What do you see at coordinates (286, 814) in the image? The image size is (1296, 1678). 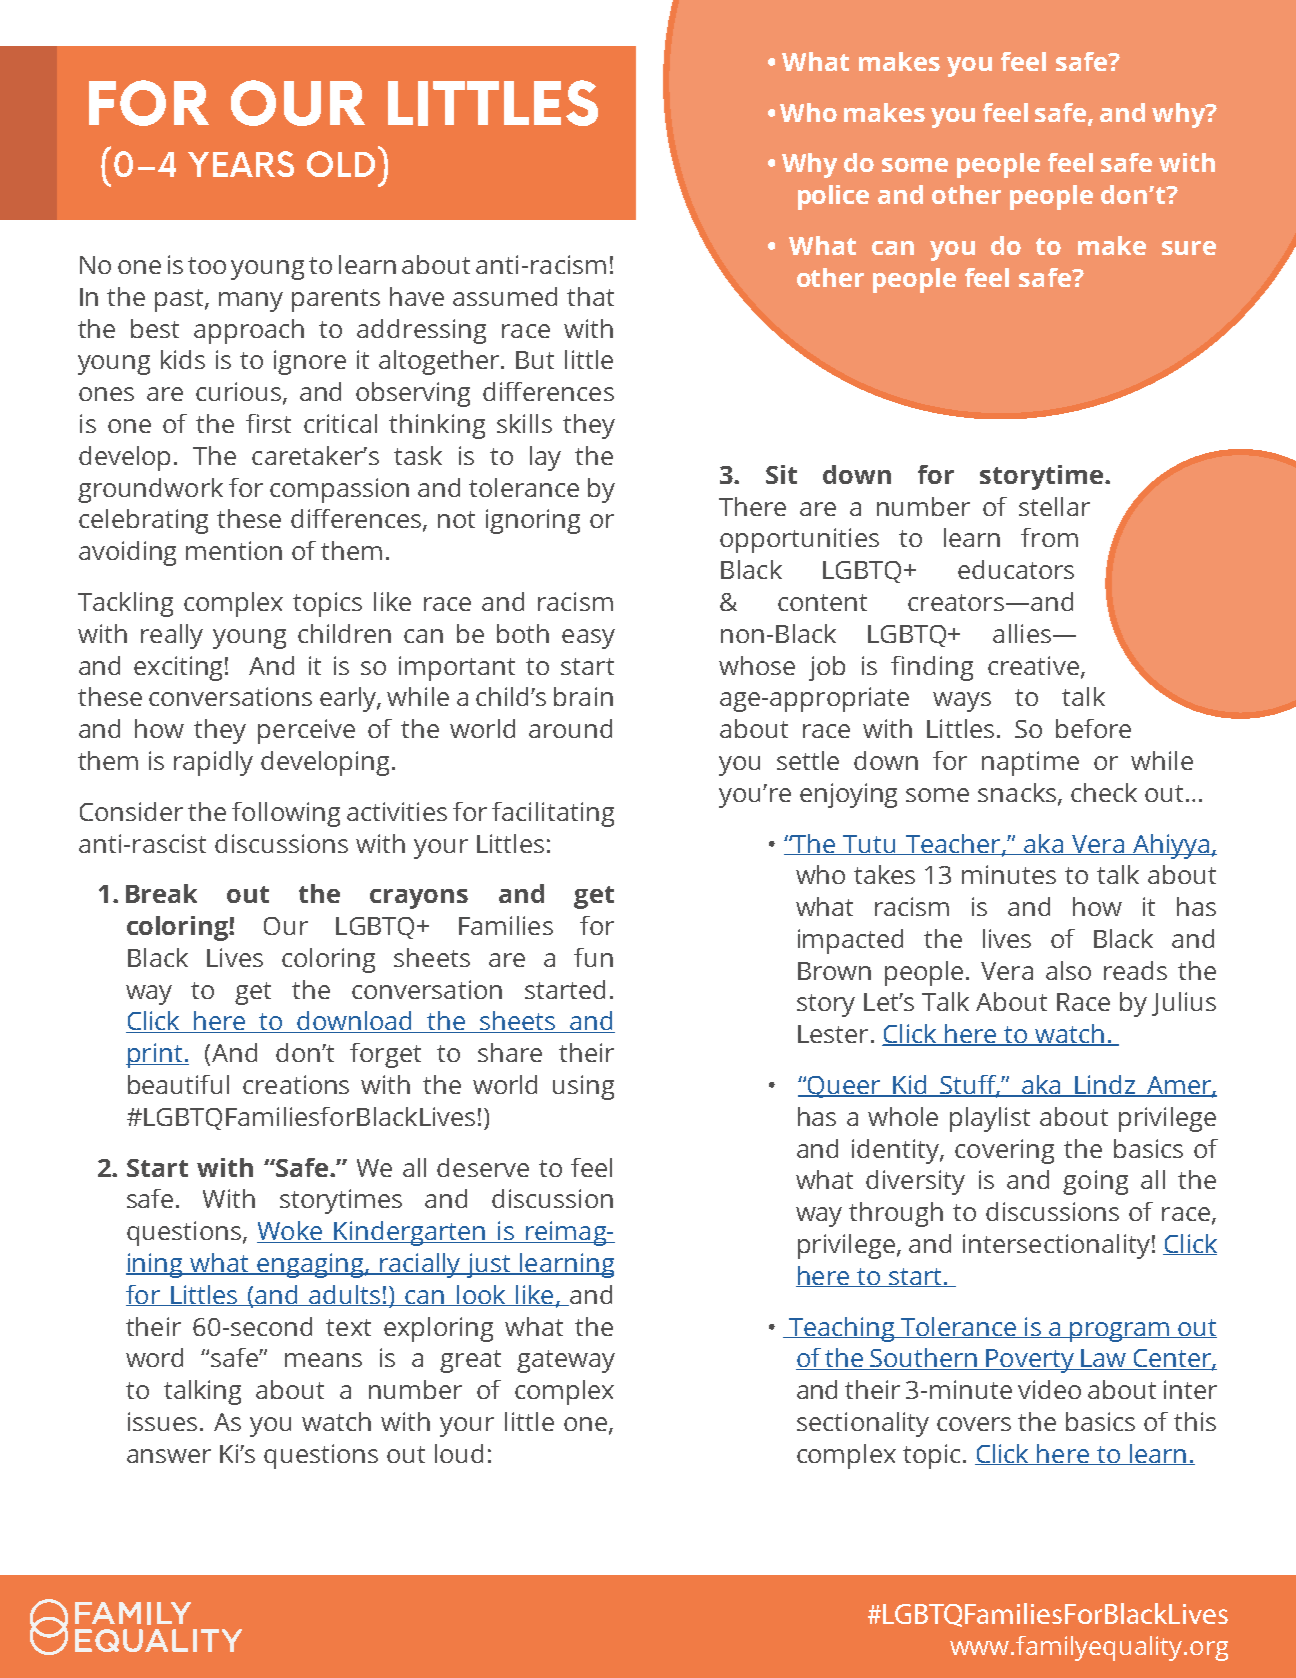 I see `following` at bounding box center [286, 814].
